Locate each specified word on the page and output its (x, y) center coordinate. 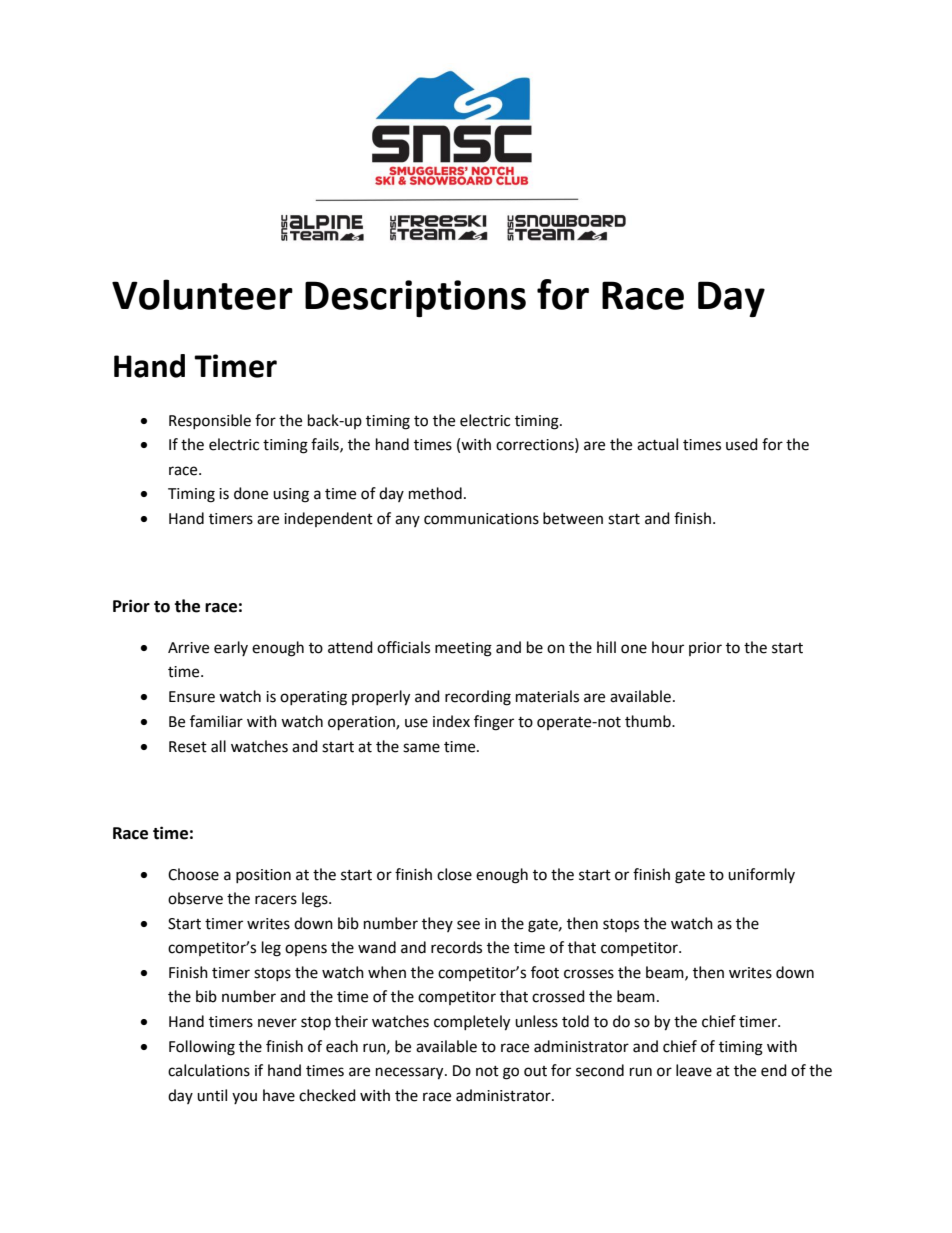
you (244, 1098)
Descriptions (415, 298)
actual (657, 444)
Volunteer (202, 294)
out (535, 1071)
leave (694, 1070)
